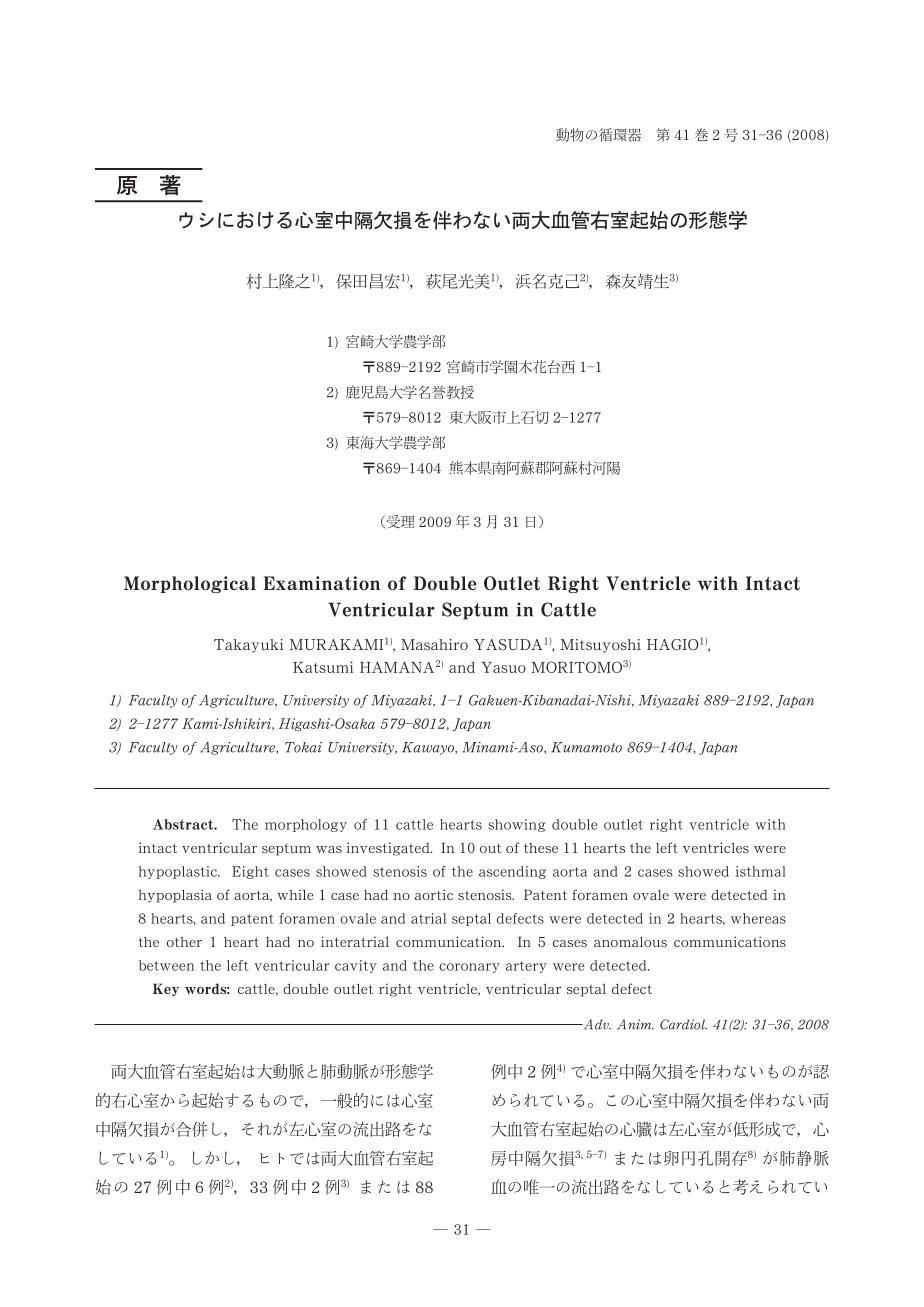 The height and width of the screenshot is (1307, 924). What do you see at coordinates (190, 584) in the screenshot?
I see `Morphological` at bounding box center [190, 584].
